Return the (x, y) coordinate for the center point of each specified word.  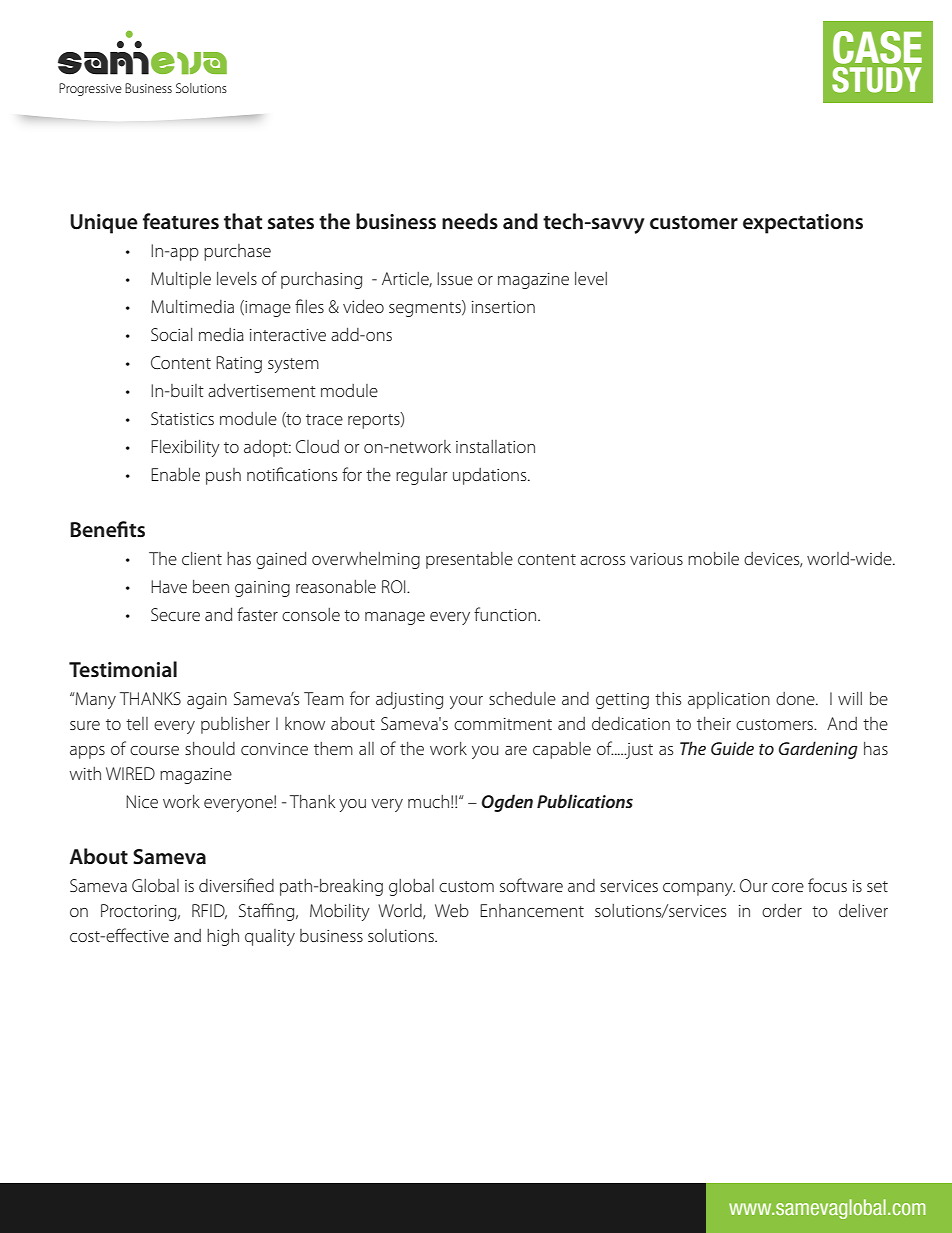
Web (452, 910)
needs (470, 221)
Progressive (90, 89)
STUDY (876, 80)
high (223, 937)
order (782, 910)
